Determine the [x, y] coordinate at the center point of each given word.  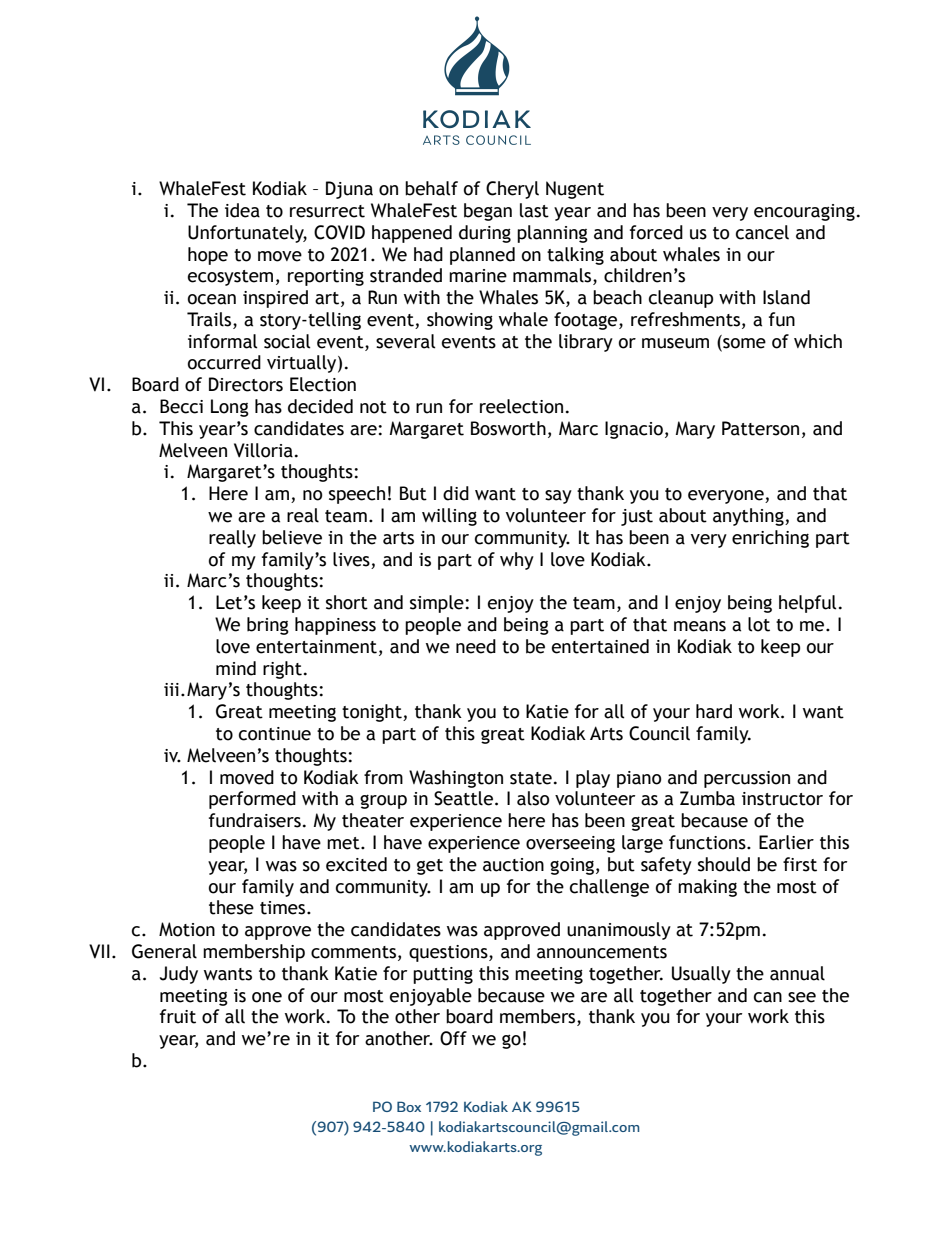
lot [759, 624]
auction [513, 865]
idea [242, 210]
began [488, 212]
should [724, 864]
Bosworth [508, 428]
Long [230, 408]
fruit [178, 1016]
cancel [762, 232]
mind [236, 668]
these [231, 907]
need [476, 646]
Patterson [760, 428]
